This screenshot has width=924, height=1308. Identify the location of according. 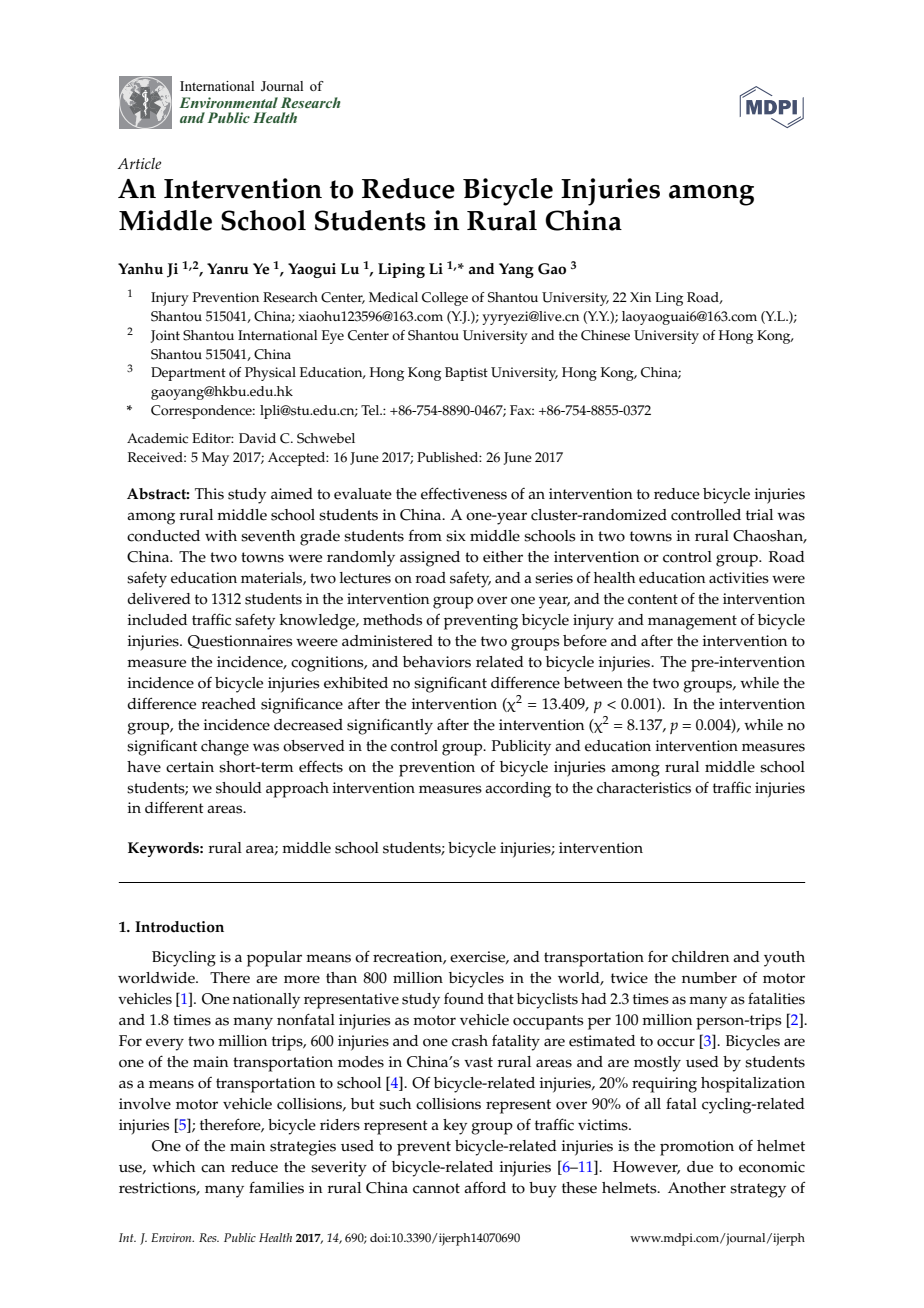
(518, 790).
